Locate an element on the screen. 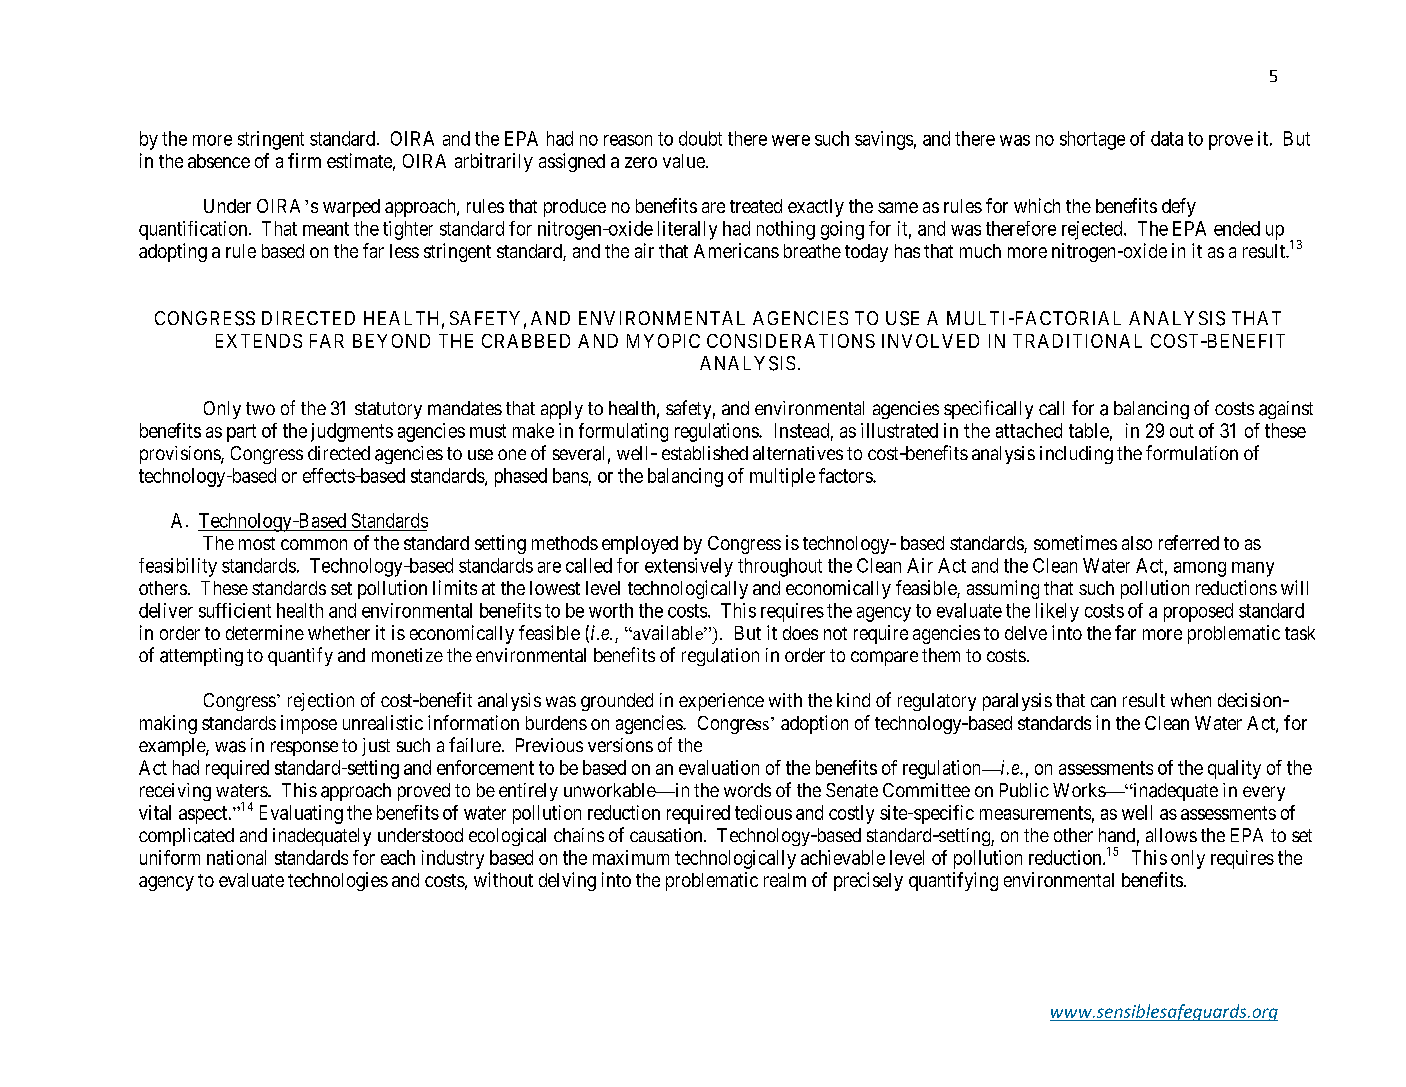 The height and width of the screenshot is (1087, 1406). referred is located at coordinates (1189, 542).
